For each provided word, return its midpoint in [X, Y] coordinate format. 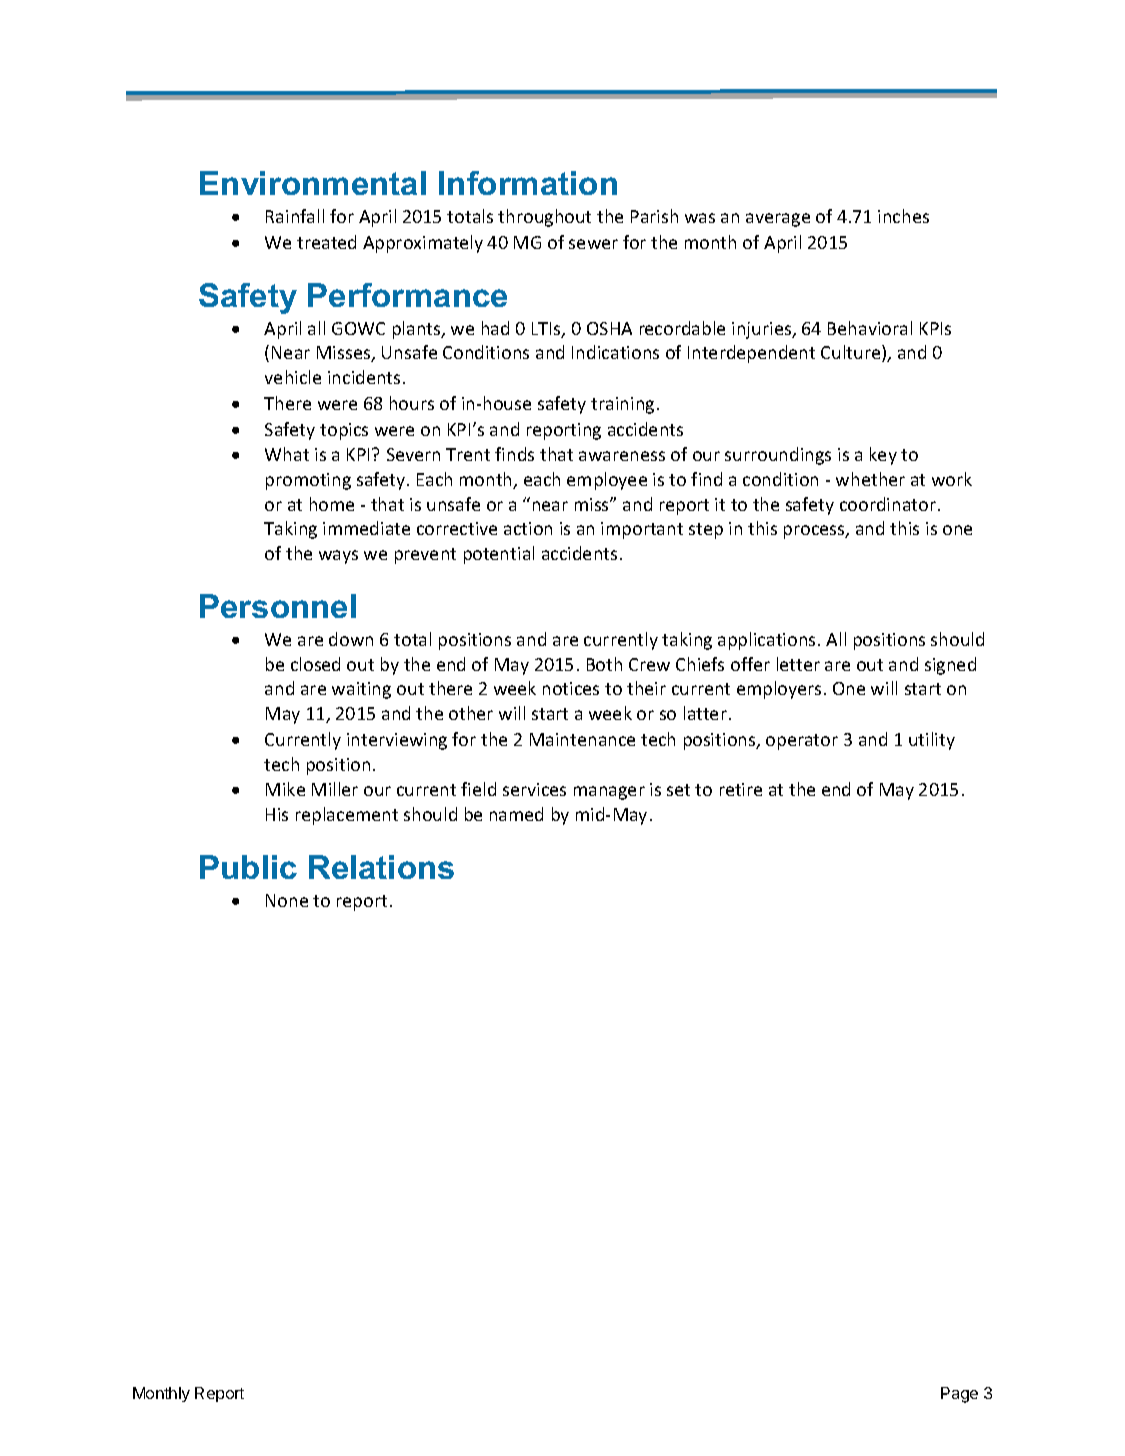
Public [248, 867]
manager [609, 793]
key [883, 456]
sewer [593, 244]
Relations [381, 867]
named [516, 814]
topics [344, 431]
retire [741, 789]
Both [604, 664]
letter [798, 664]
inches [903, 216]
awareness [622, 456]
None [287, 900]
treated [326, 242]
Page [959, 1395]
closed [315, 664]
